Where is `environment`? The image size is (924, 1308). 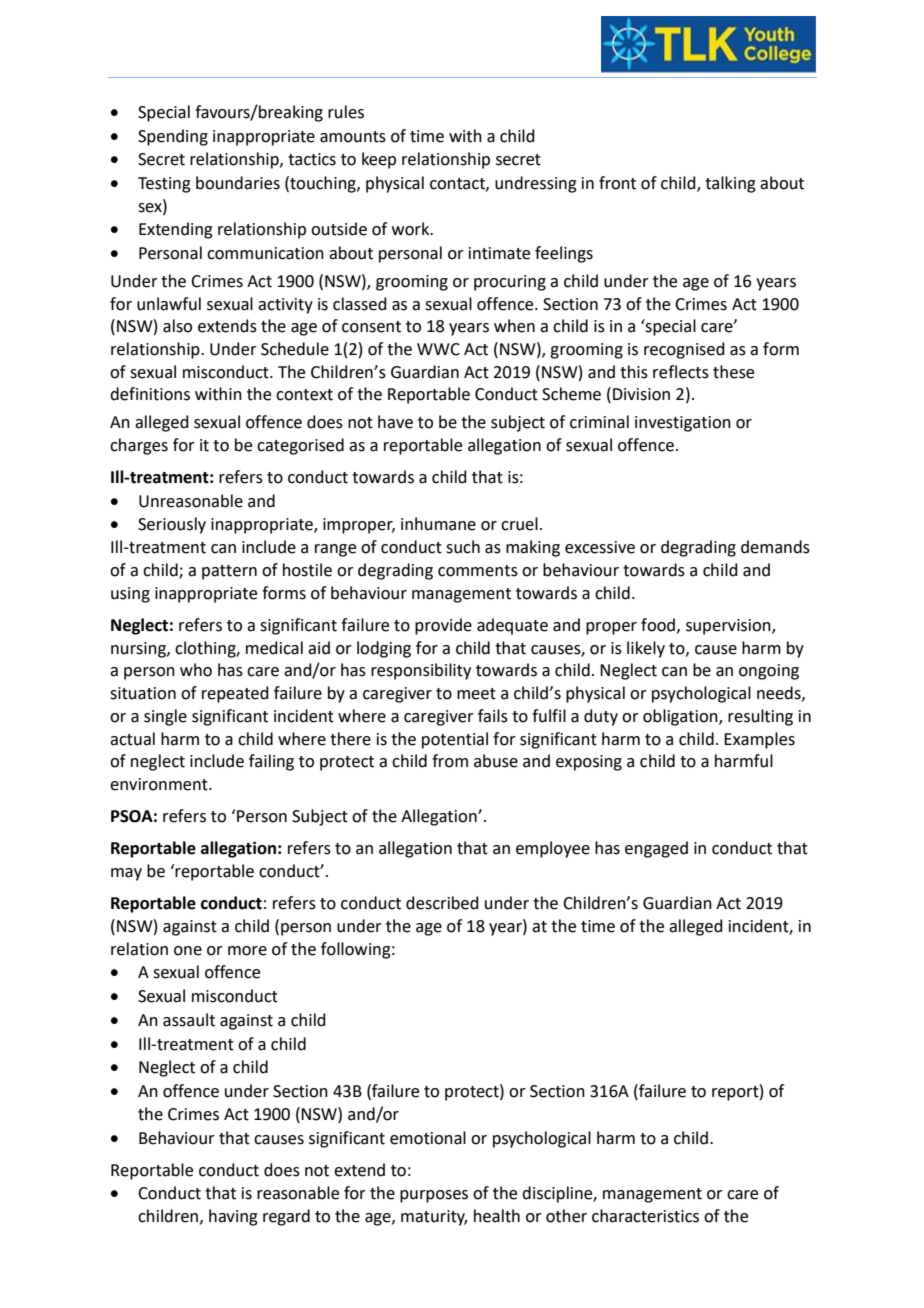 environment is located at coordinates (160, 784).
